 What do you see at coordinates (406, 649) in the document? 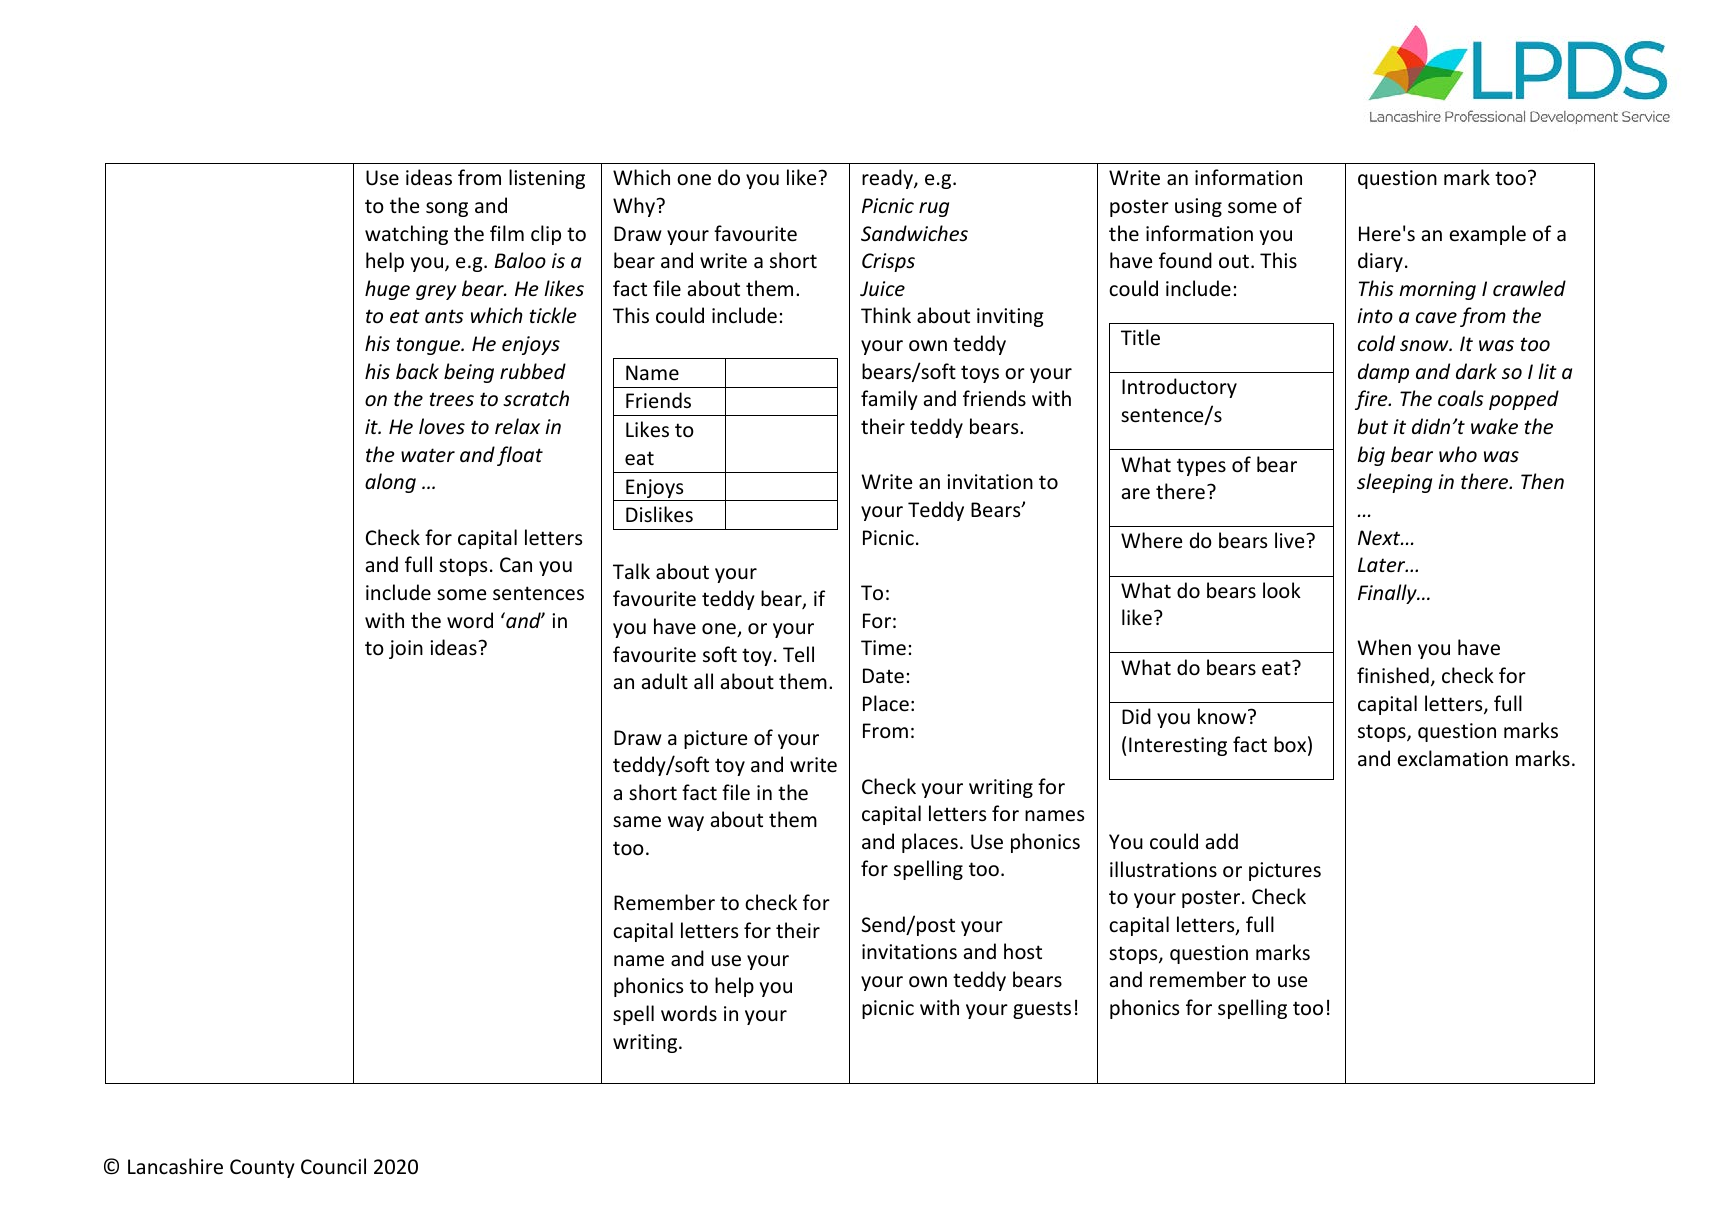
I see `join` at bounding box center [406, 649].
